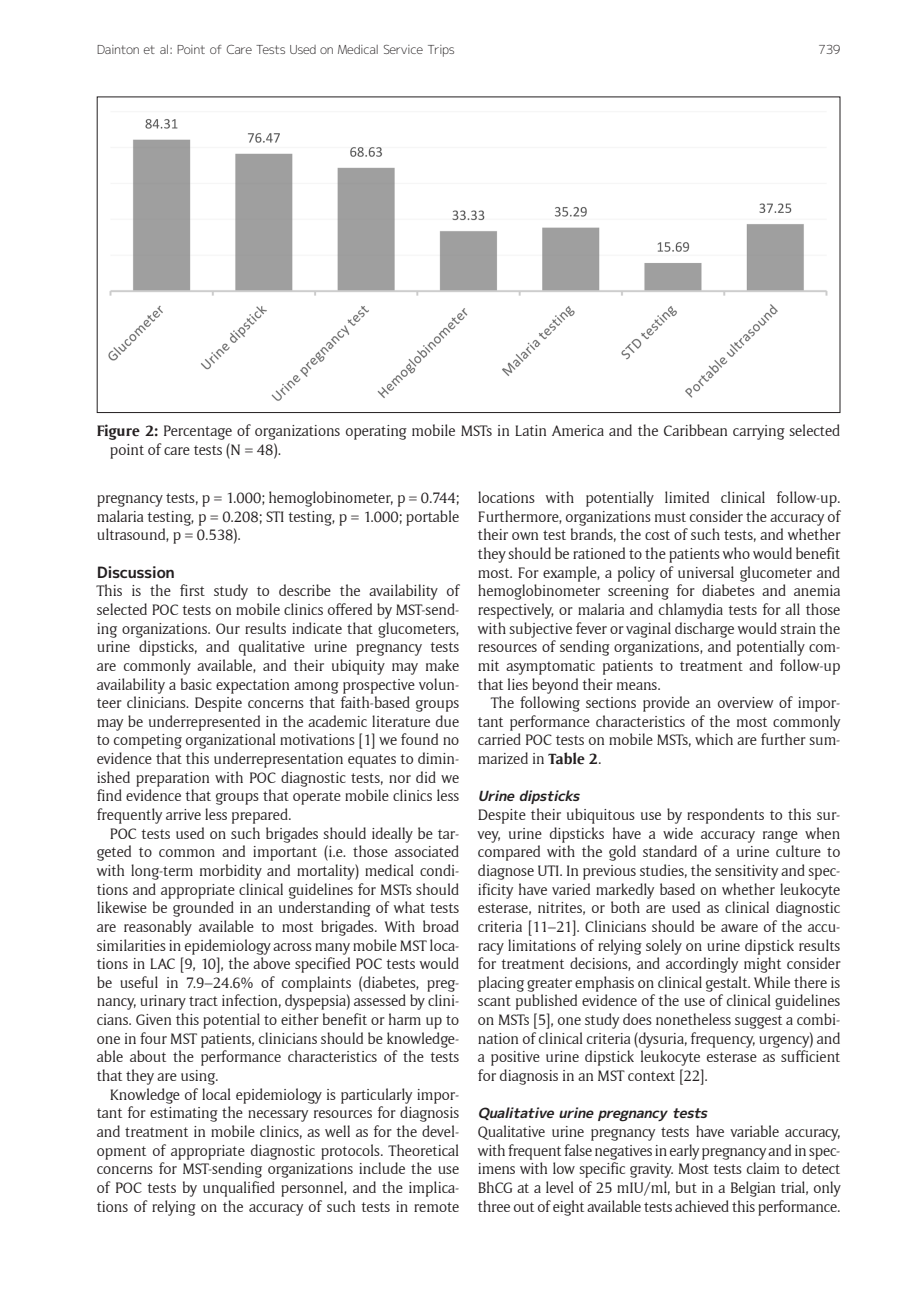  I want to click on Trips, so click(441, 51).
